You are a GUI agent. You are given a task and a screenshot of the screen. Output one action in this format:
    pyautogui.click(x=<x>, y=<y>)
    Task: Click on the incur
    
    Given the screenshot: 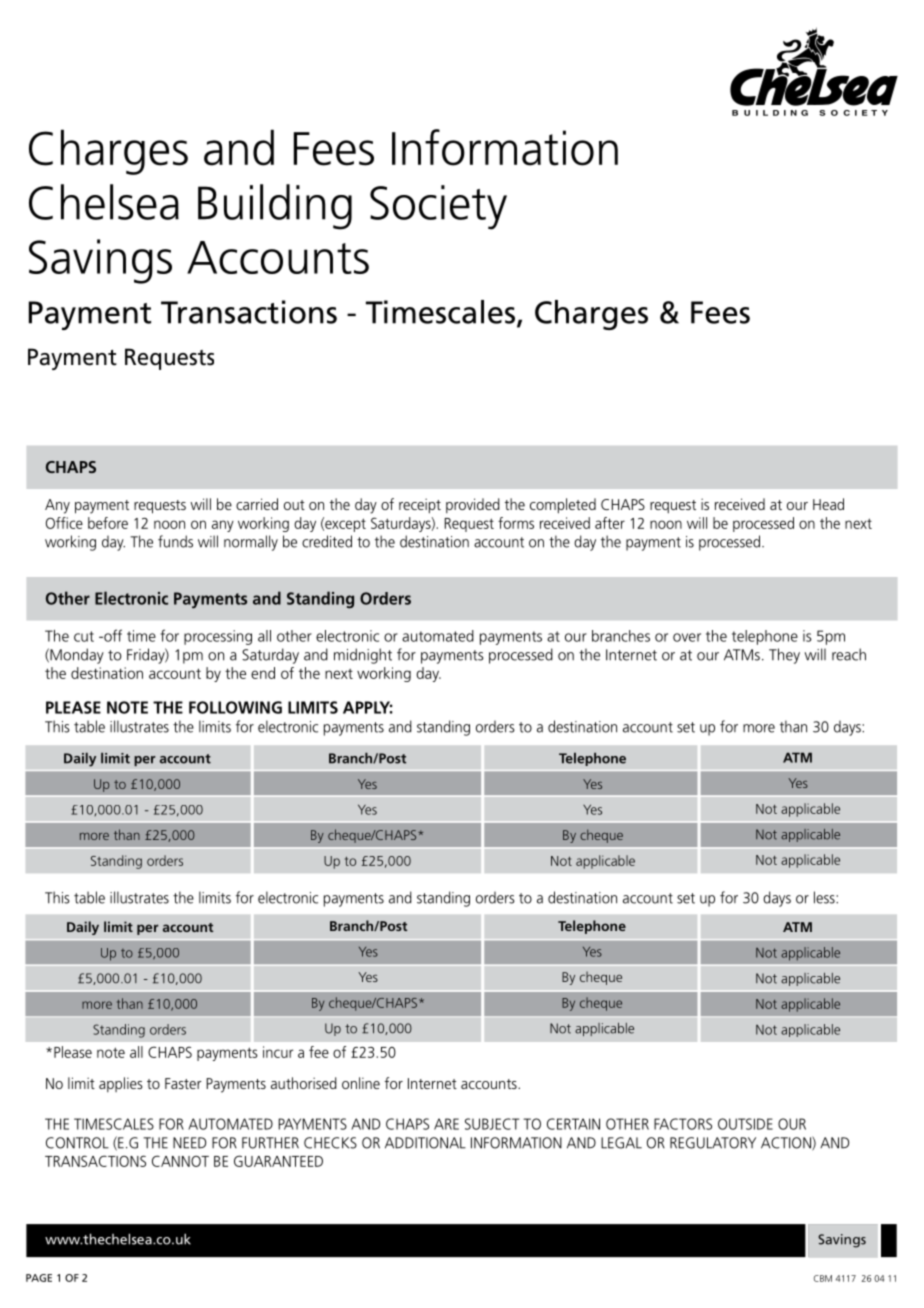 What is the action you would take?
    pyautogui.click(x=278, y=1052)
